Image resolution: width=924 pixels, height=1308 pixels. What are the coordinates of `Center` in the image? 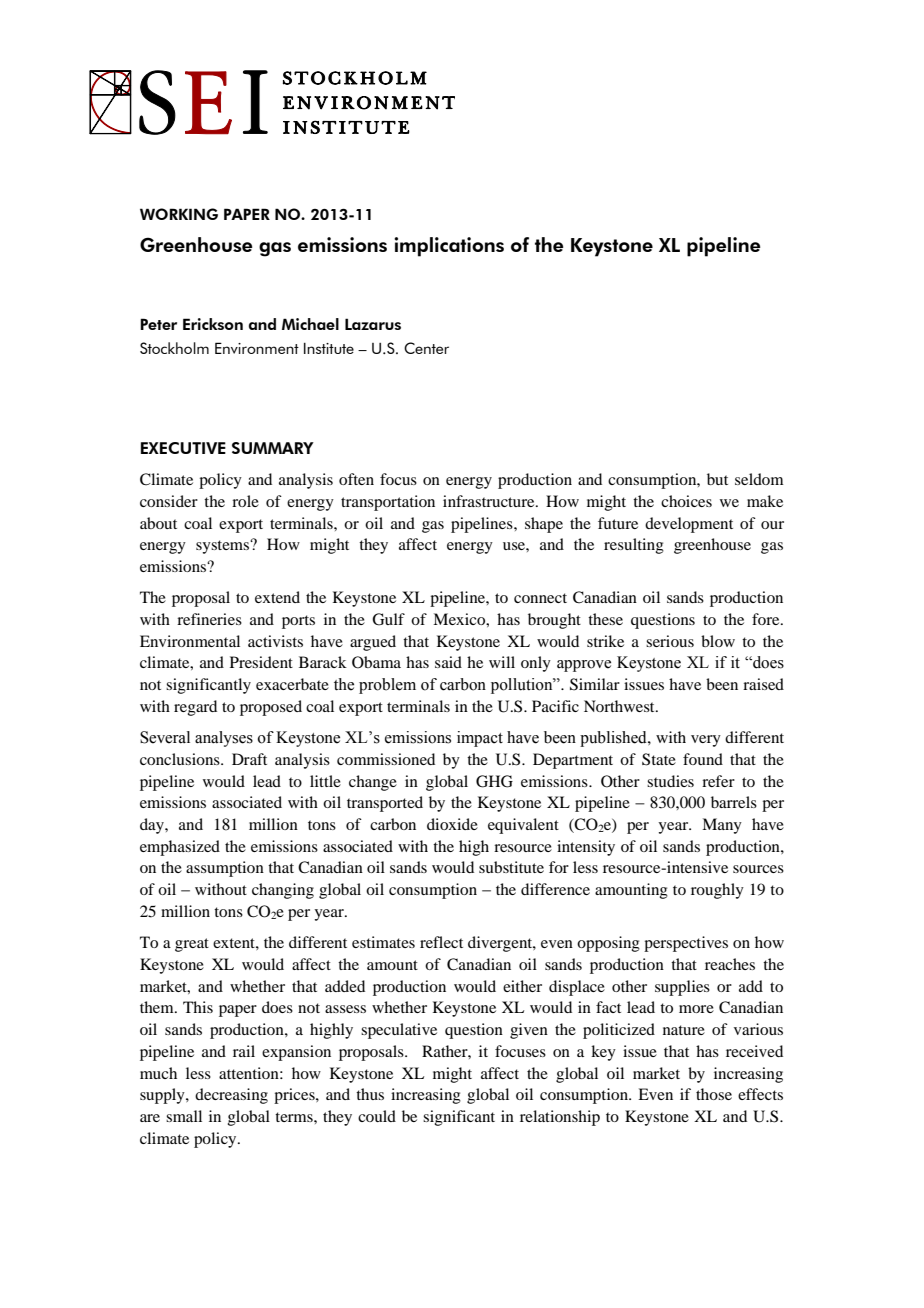 It's located at (426, 348).
